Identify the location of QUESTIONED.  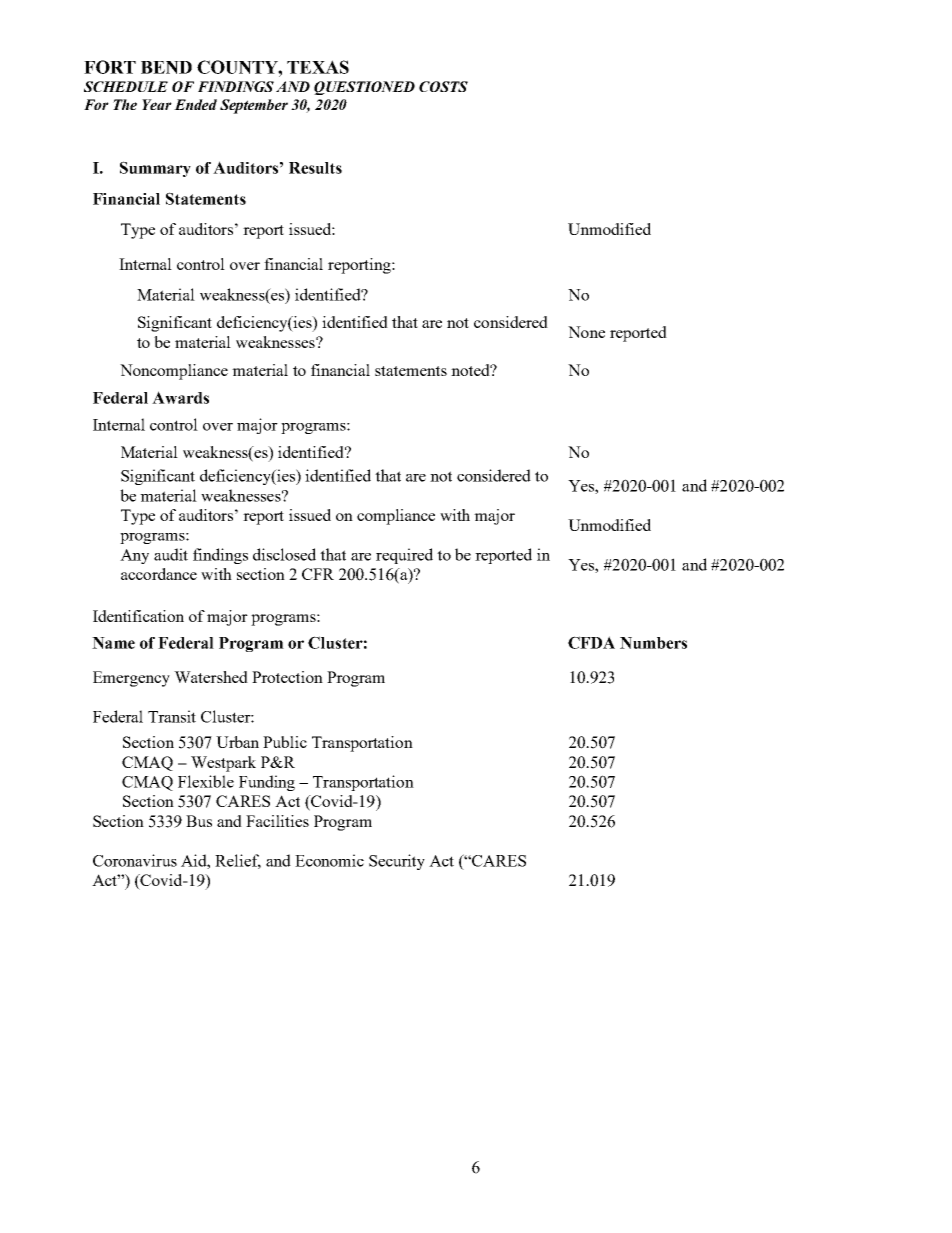
(364, 88).
